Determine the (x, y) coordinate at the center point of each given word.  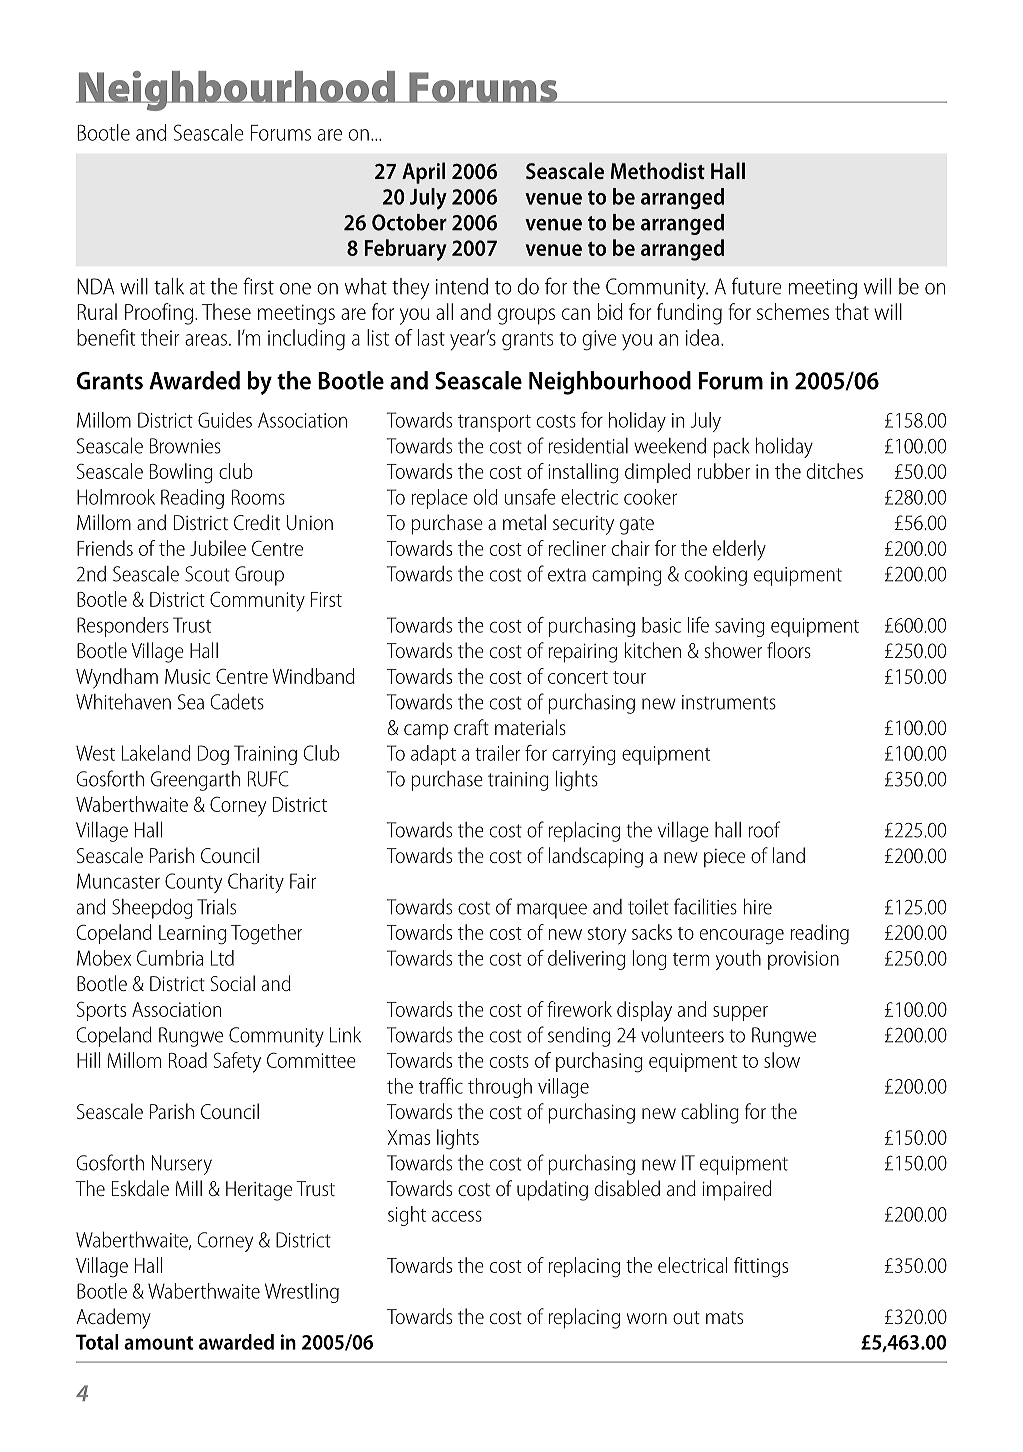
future (757, 286)
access (457, 1216)
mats (724, 1317)
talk (169, 286)
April (423, 173)
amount (158, 1343)
